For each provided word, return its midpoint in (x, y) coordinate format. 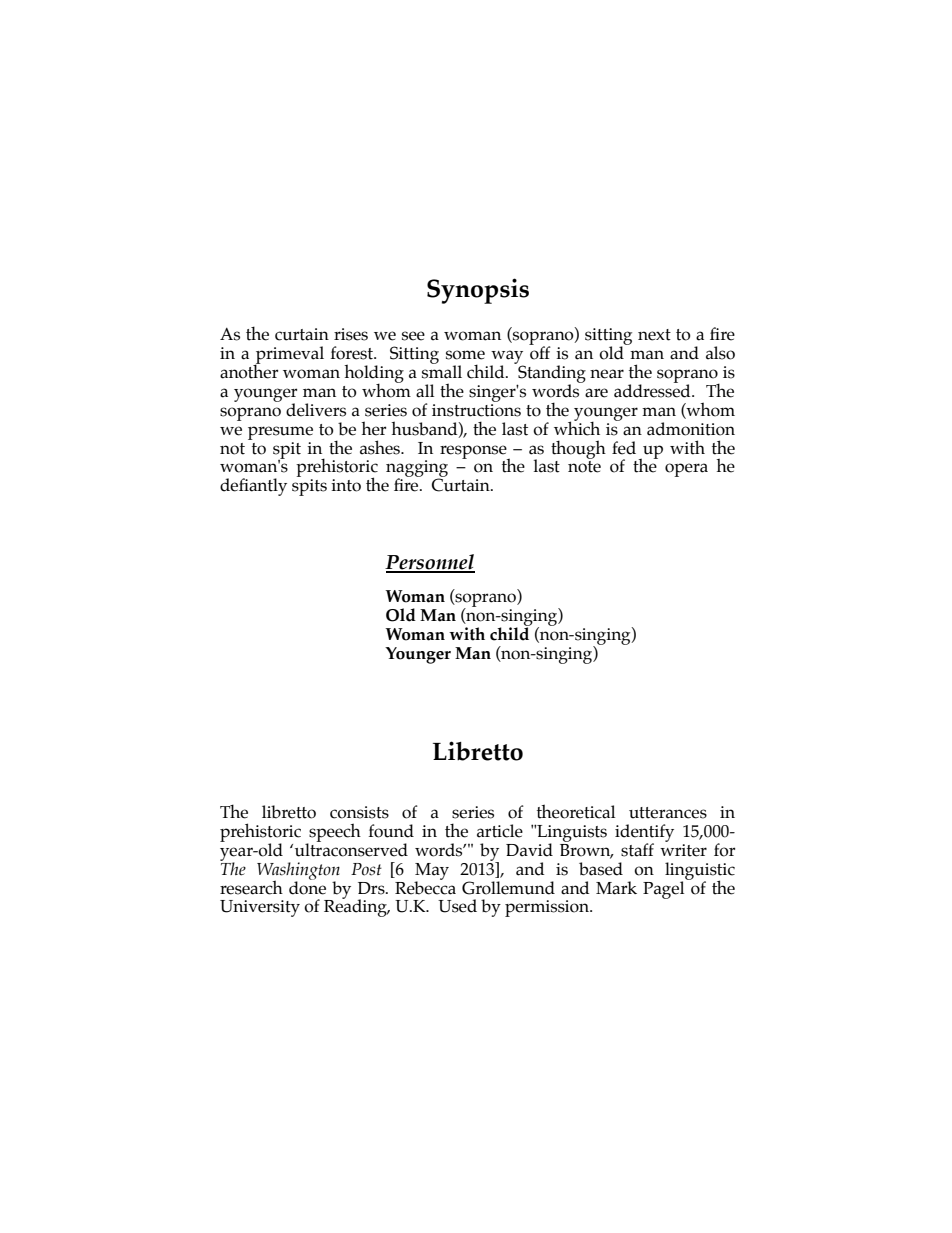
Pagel (665, 889)
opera (686, 470)
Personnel (430, 563)
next (654, 335)
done (307, 887)
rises (351, 334)
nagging (417, 470)
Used (457, 906)
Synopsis (478, 291)
